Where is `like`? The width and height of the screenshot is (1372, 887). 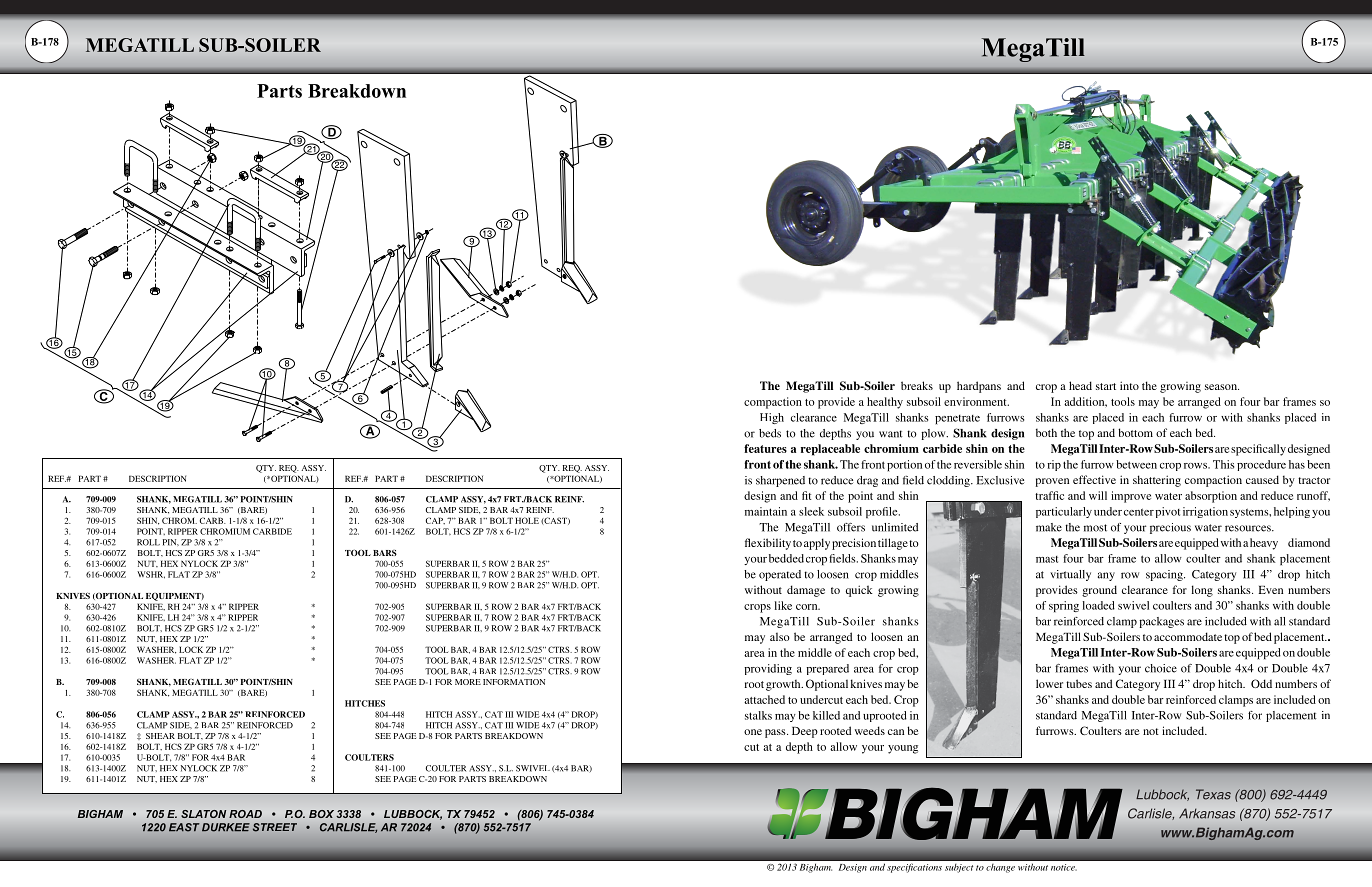
like is located at coordinates (783, 605).
